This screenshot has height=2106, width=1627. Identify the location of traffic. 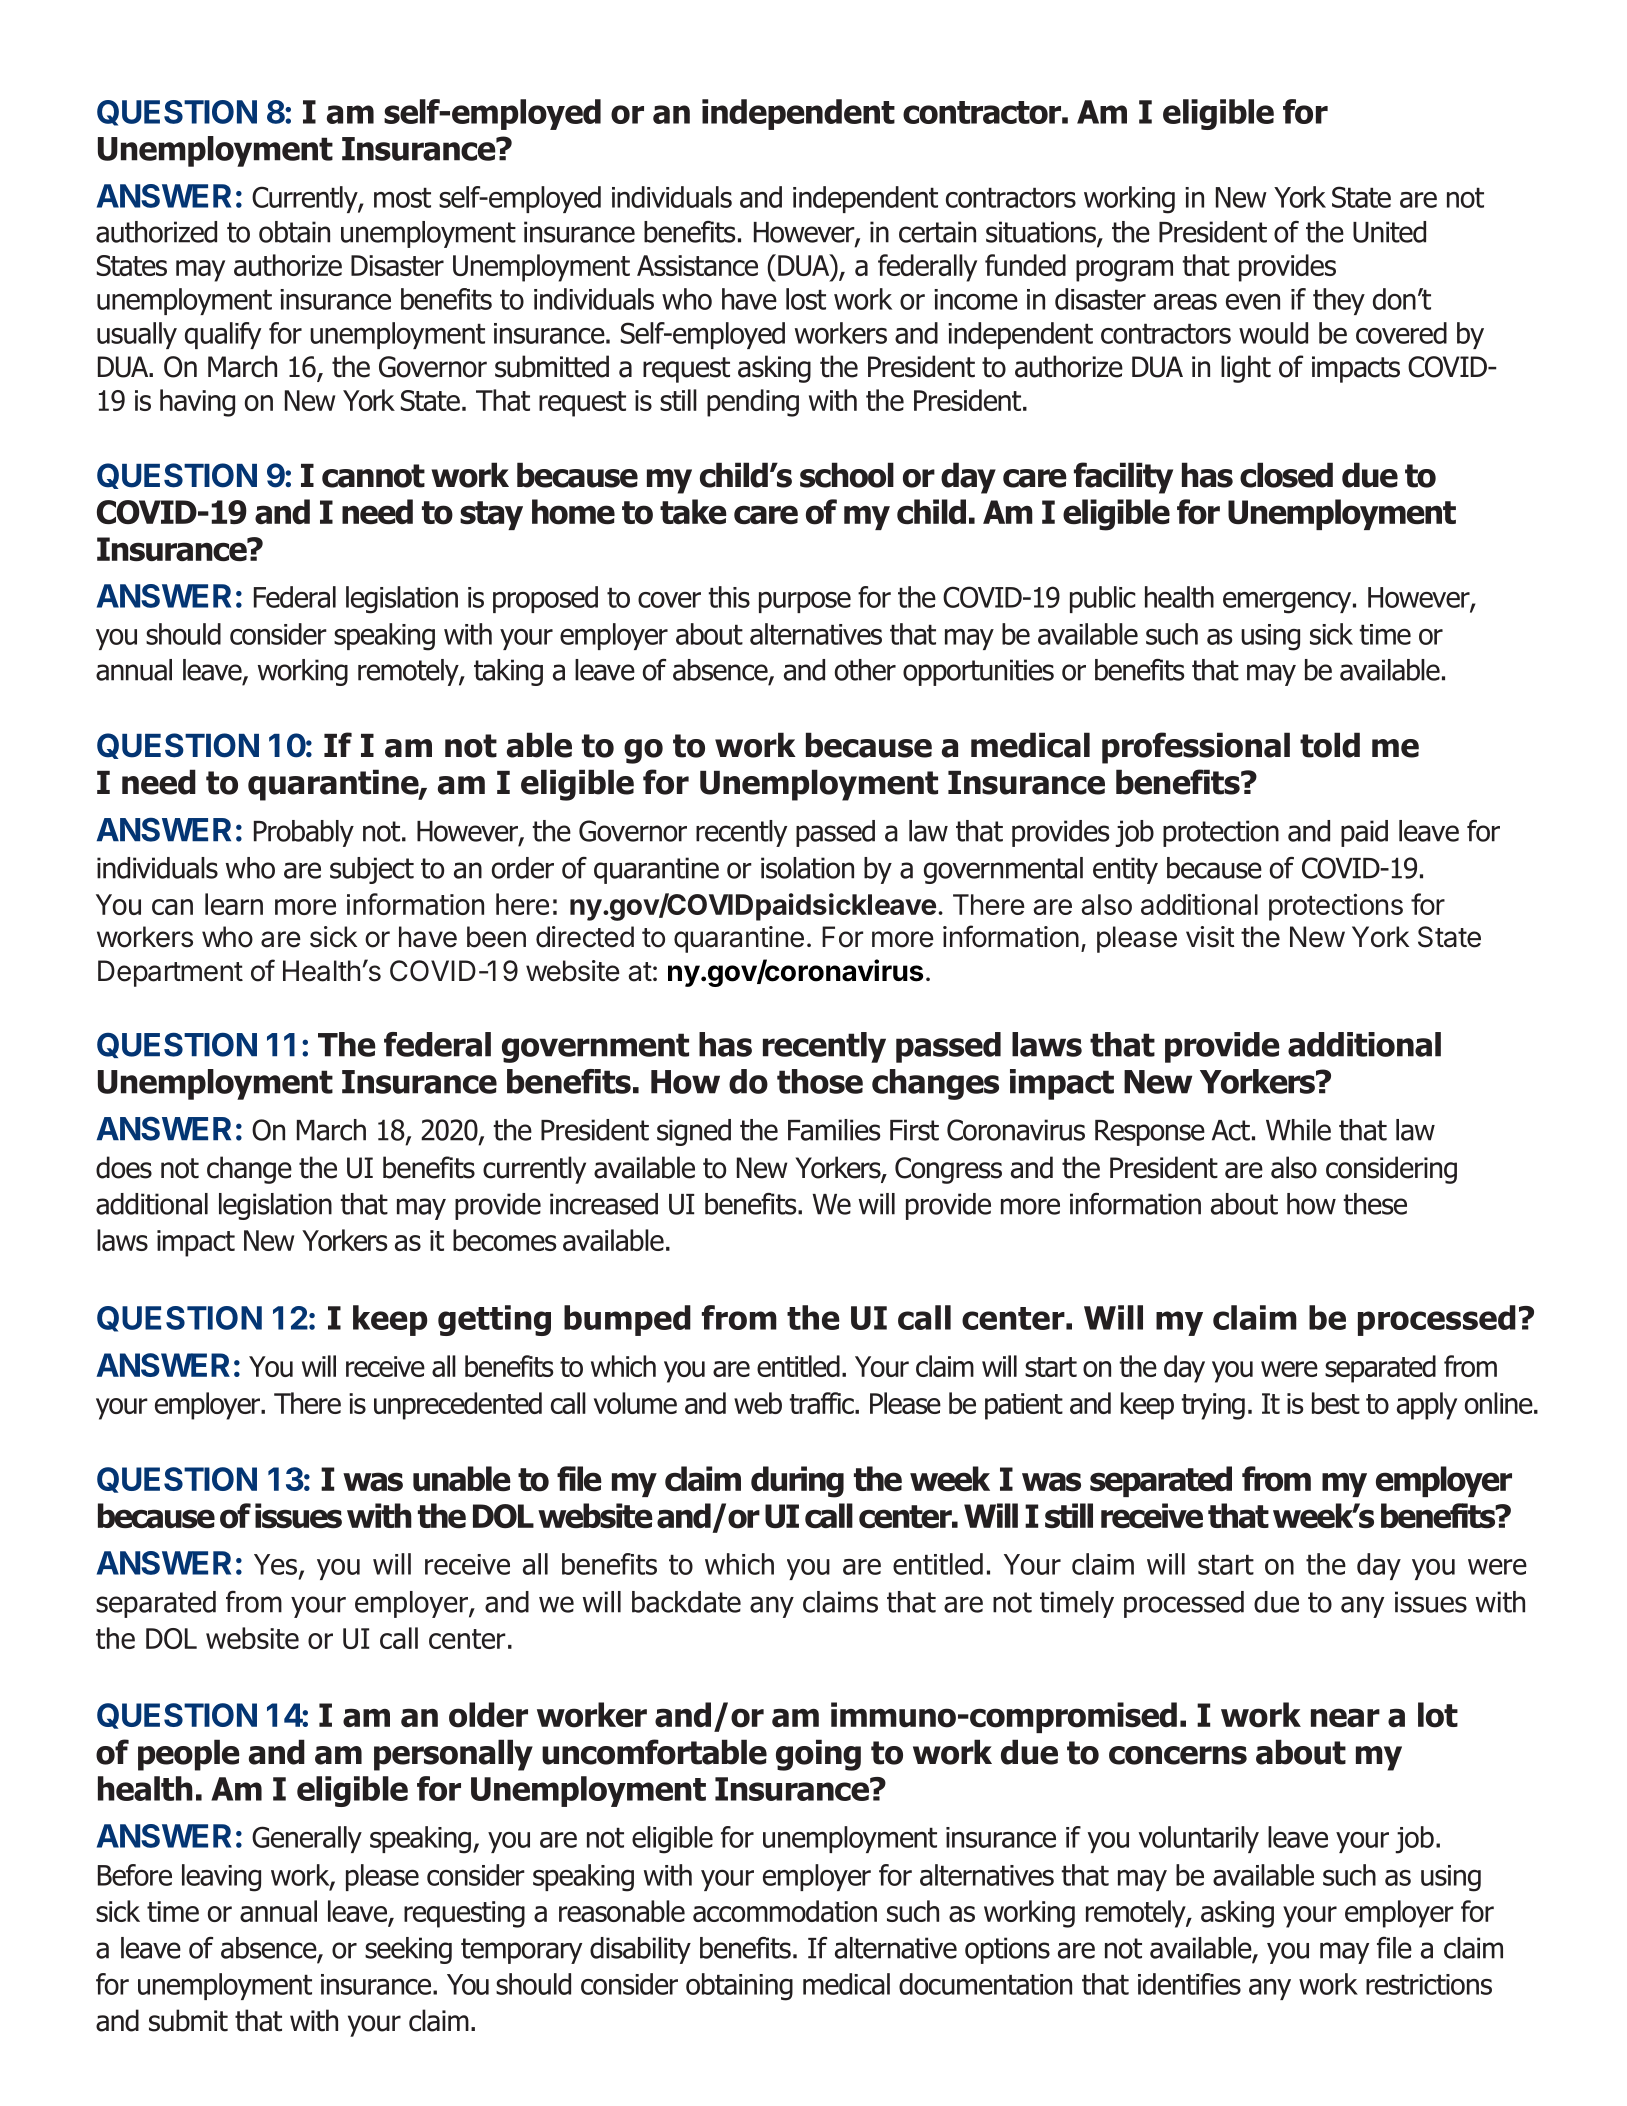
(822, 1403).
